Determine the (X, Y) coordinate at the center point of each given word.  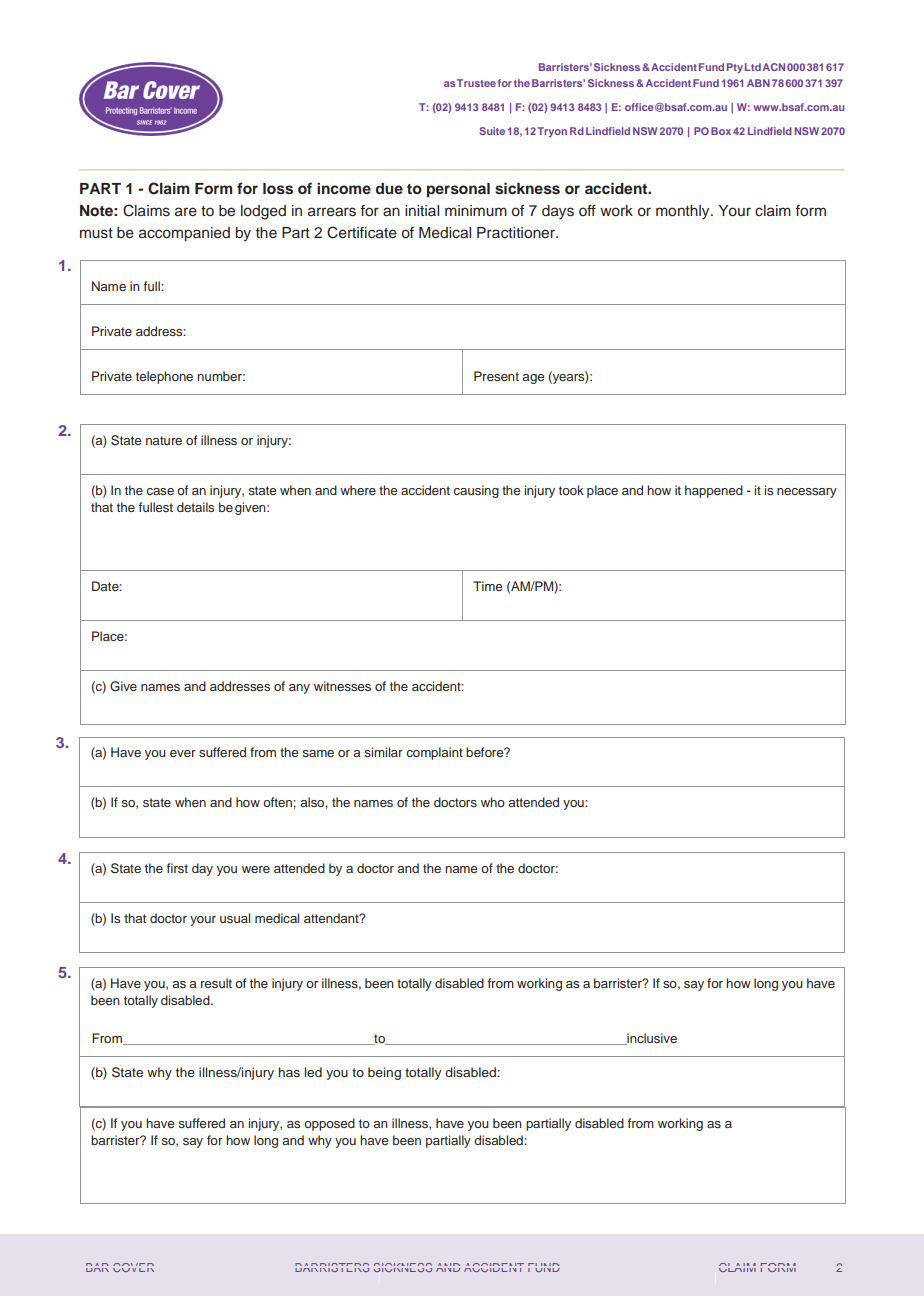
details (195, 507)
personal (458, 190)
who (493, 802)
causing (476, 491)
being (384, 1073)
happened (714, 491)
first (177, 868)
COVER (133, 1267)
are (186, 212)
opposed (329, 1124)
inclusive (651, 1039)
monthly (684, 212)
